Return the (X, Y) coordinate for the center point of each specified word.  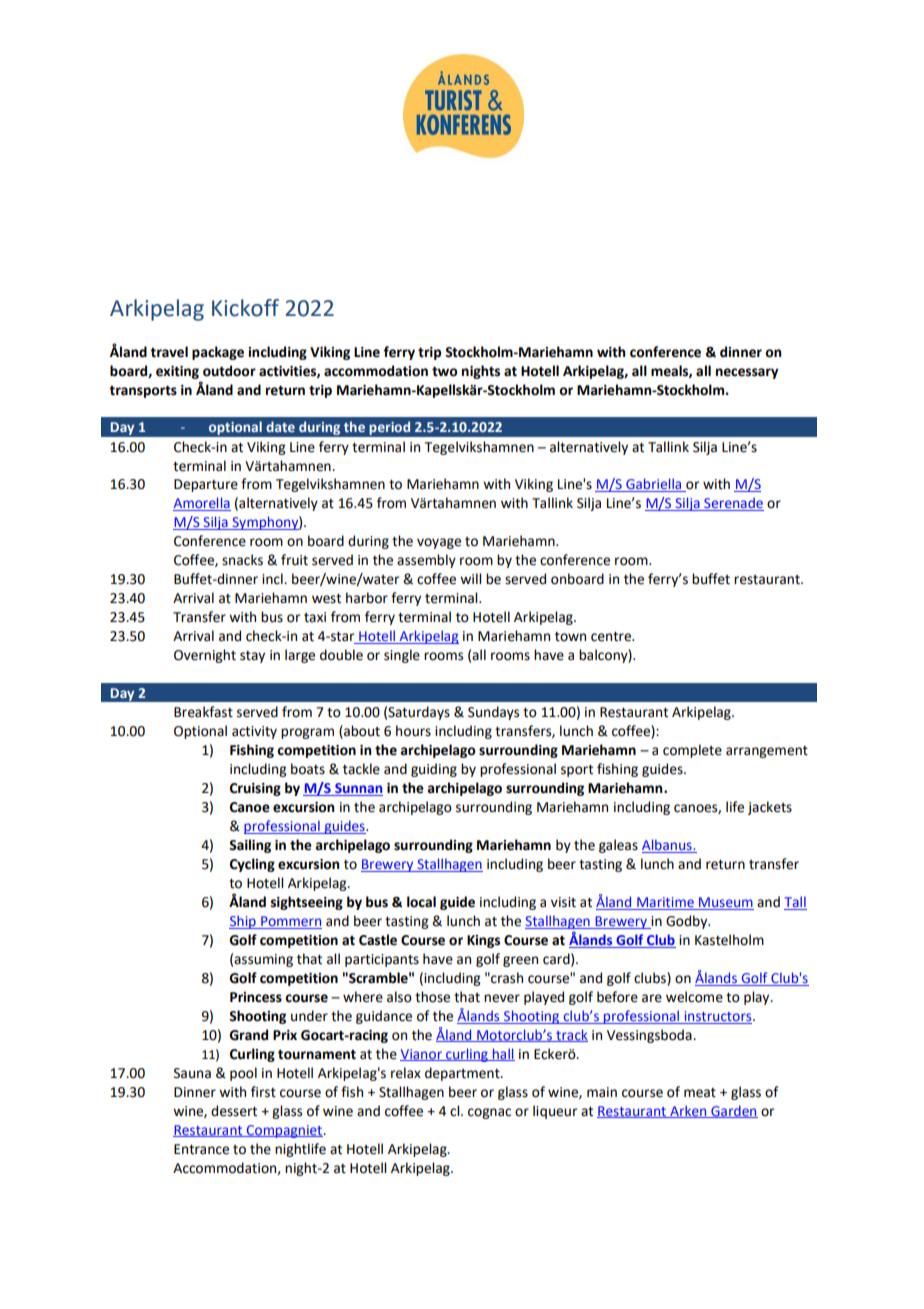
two (445, 371)
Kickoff (245, 308)
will (470, 578)
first (263, 1092)
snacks (242, 560)
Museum (725, 903)
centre (612, 637)
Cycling (252, 865)
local (421, 902)
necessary (747, 373)
